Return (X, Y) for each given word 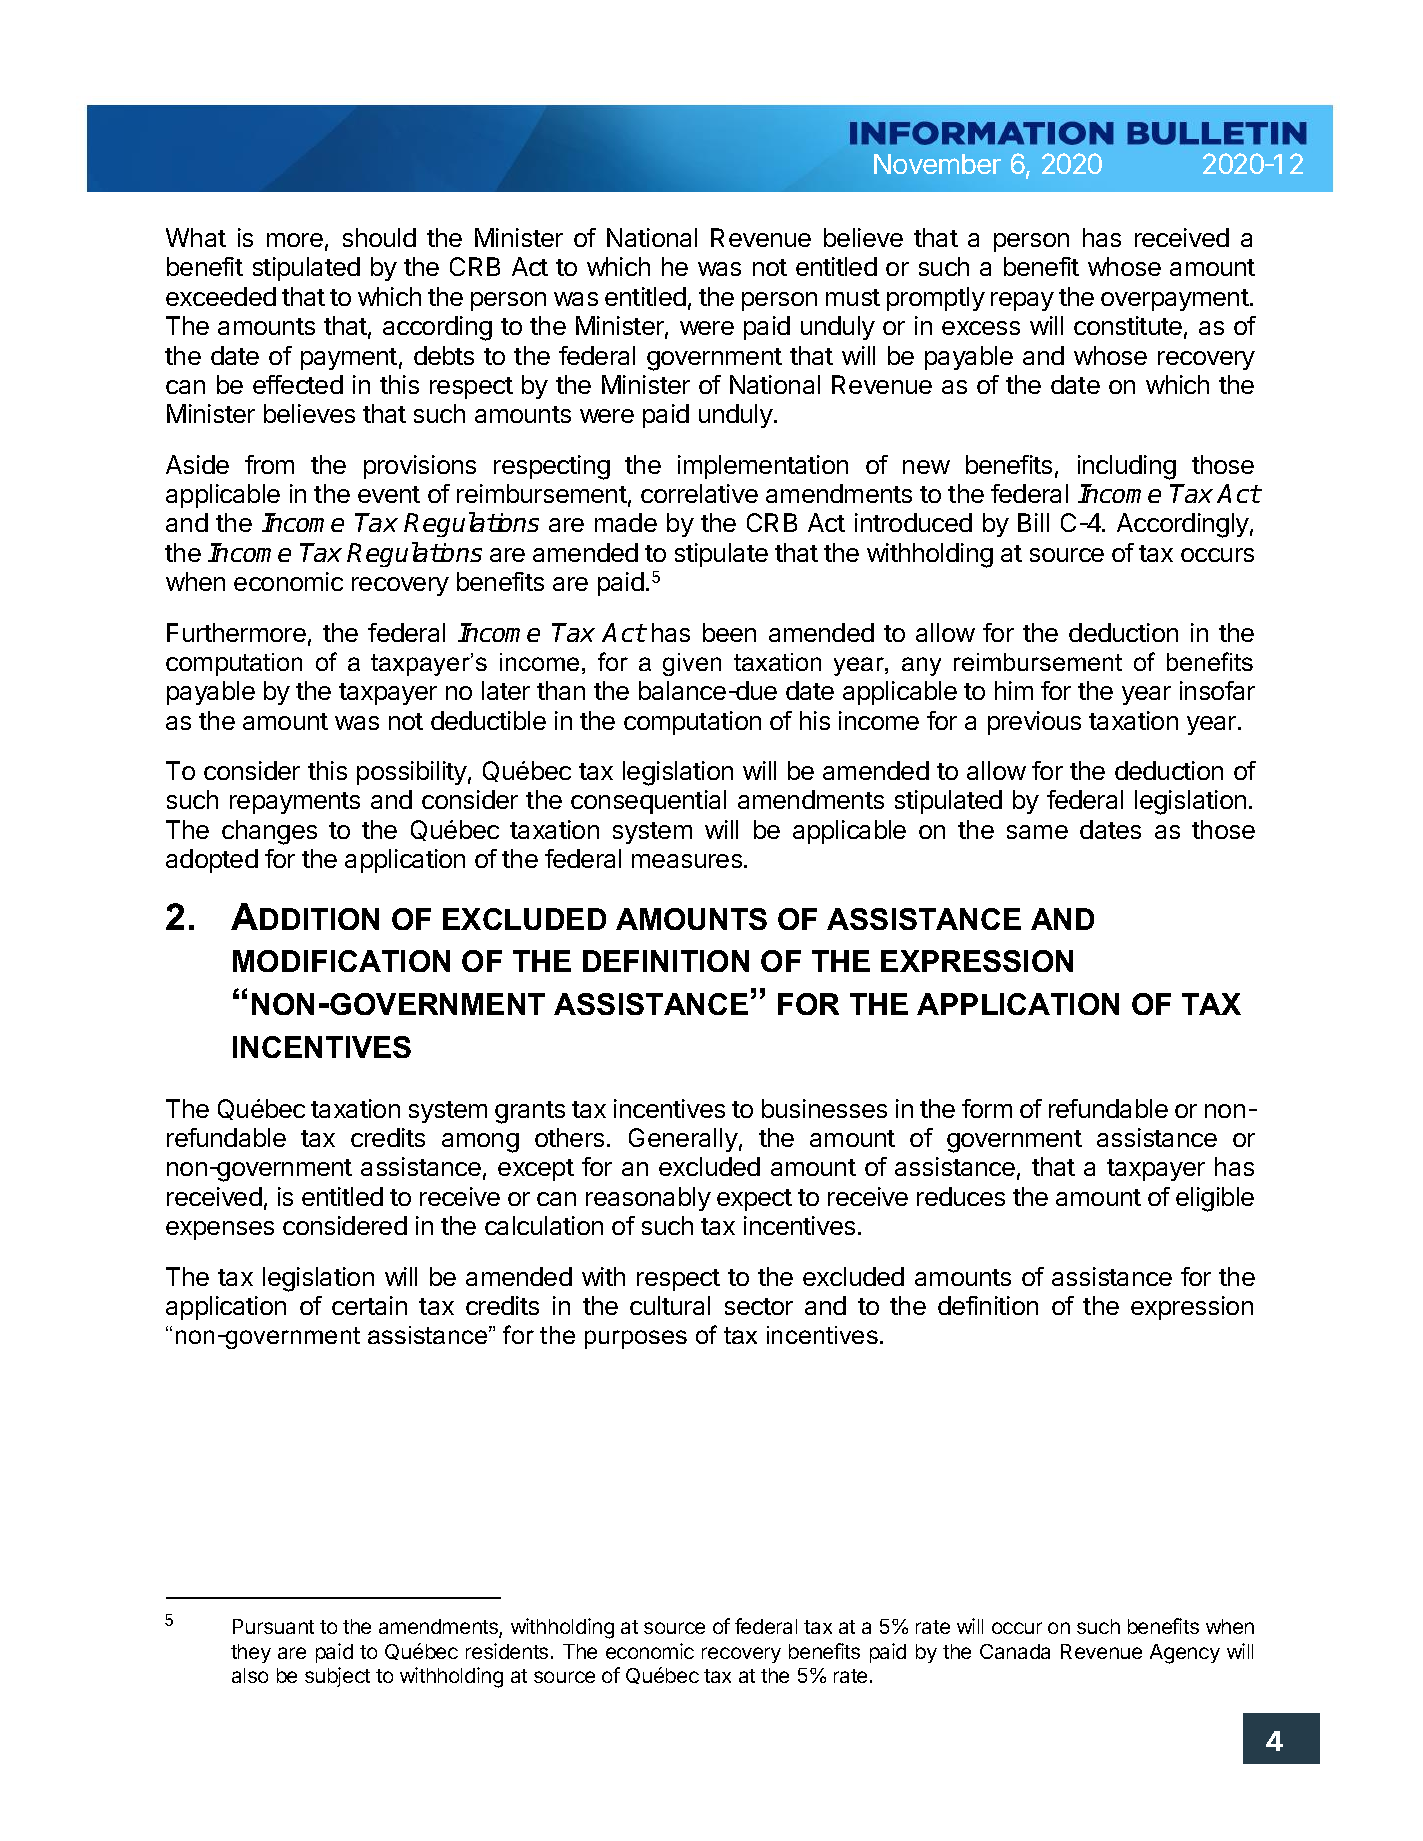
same (1037, 832)
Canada (1015, 1651)
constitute (1128, 325)
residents (507, 1651)
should (379, 237)
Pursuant (273, 1626)
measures (687, 861)
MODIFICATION (341, 961)
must (853, 297)
